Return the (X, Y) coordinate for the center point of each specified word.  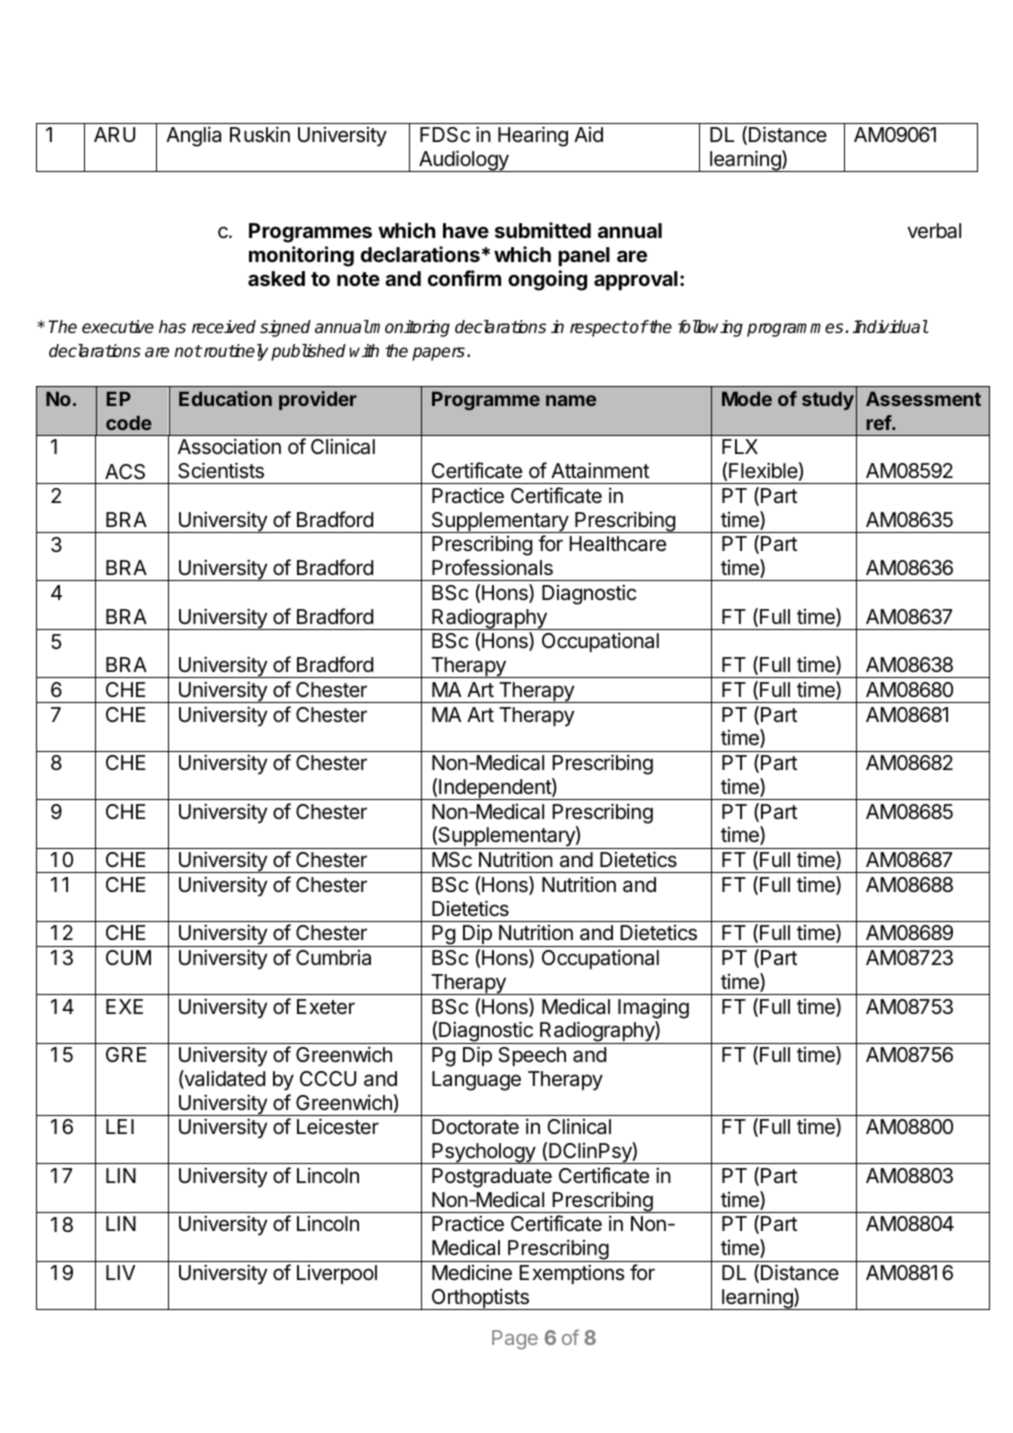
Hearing (533, 136)
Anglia (193, 136)
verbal (934, 231)
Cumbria (333, 958)
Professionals (492, 567)
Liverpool (337, 1274)
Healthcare (617, 544)
